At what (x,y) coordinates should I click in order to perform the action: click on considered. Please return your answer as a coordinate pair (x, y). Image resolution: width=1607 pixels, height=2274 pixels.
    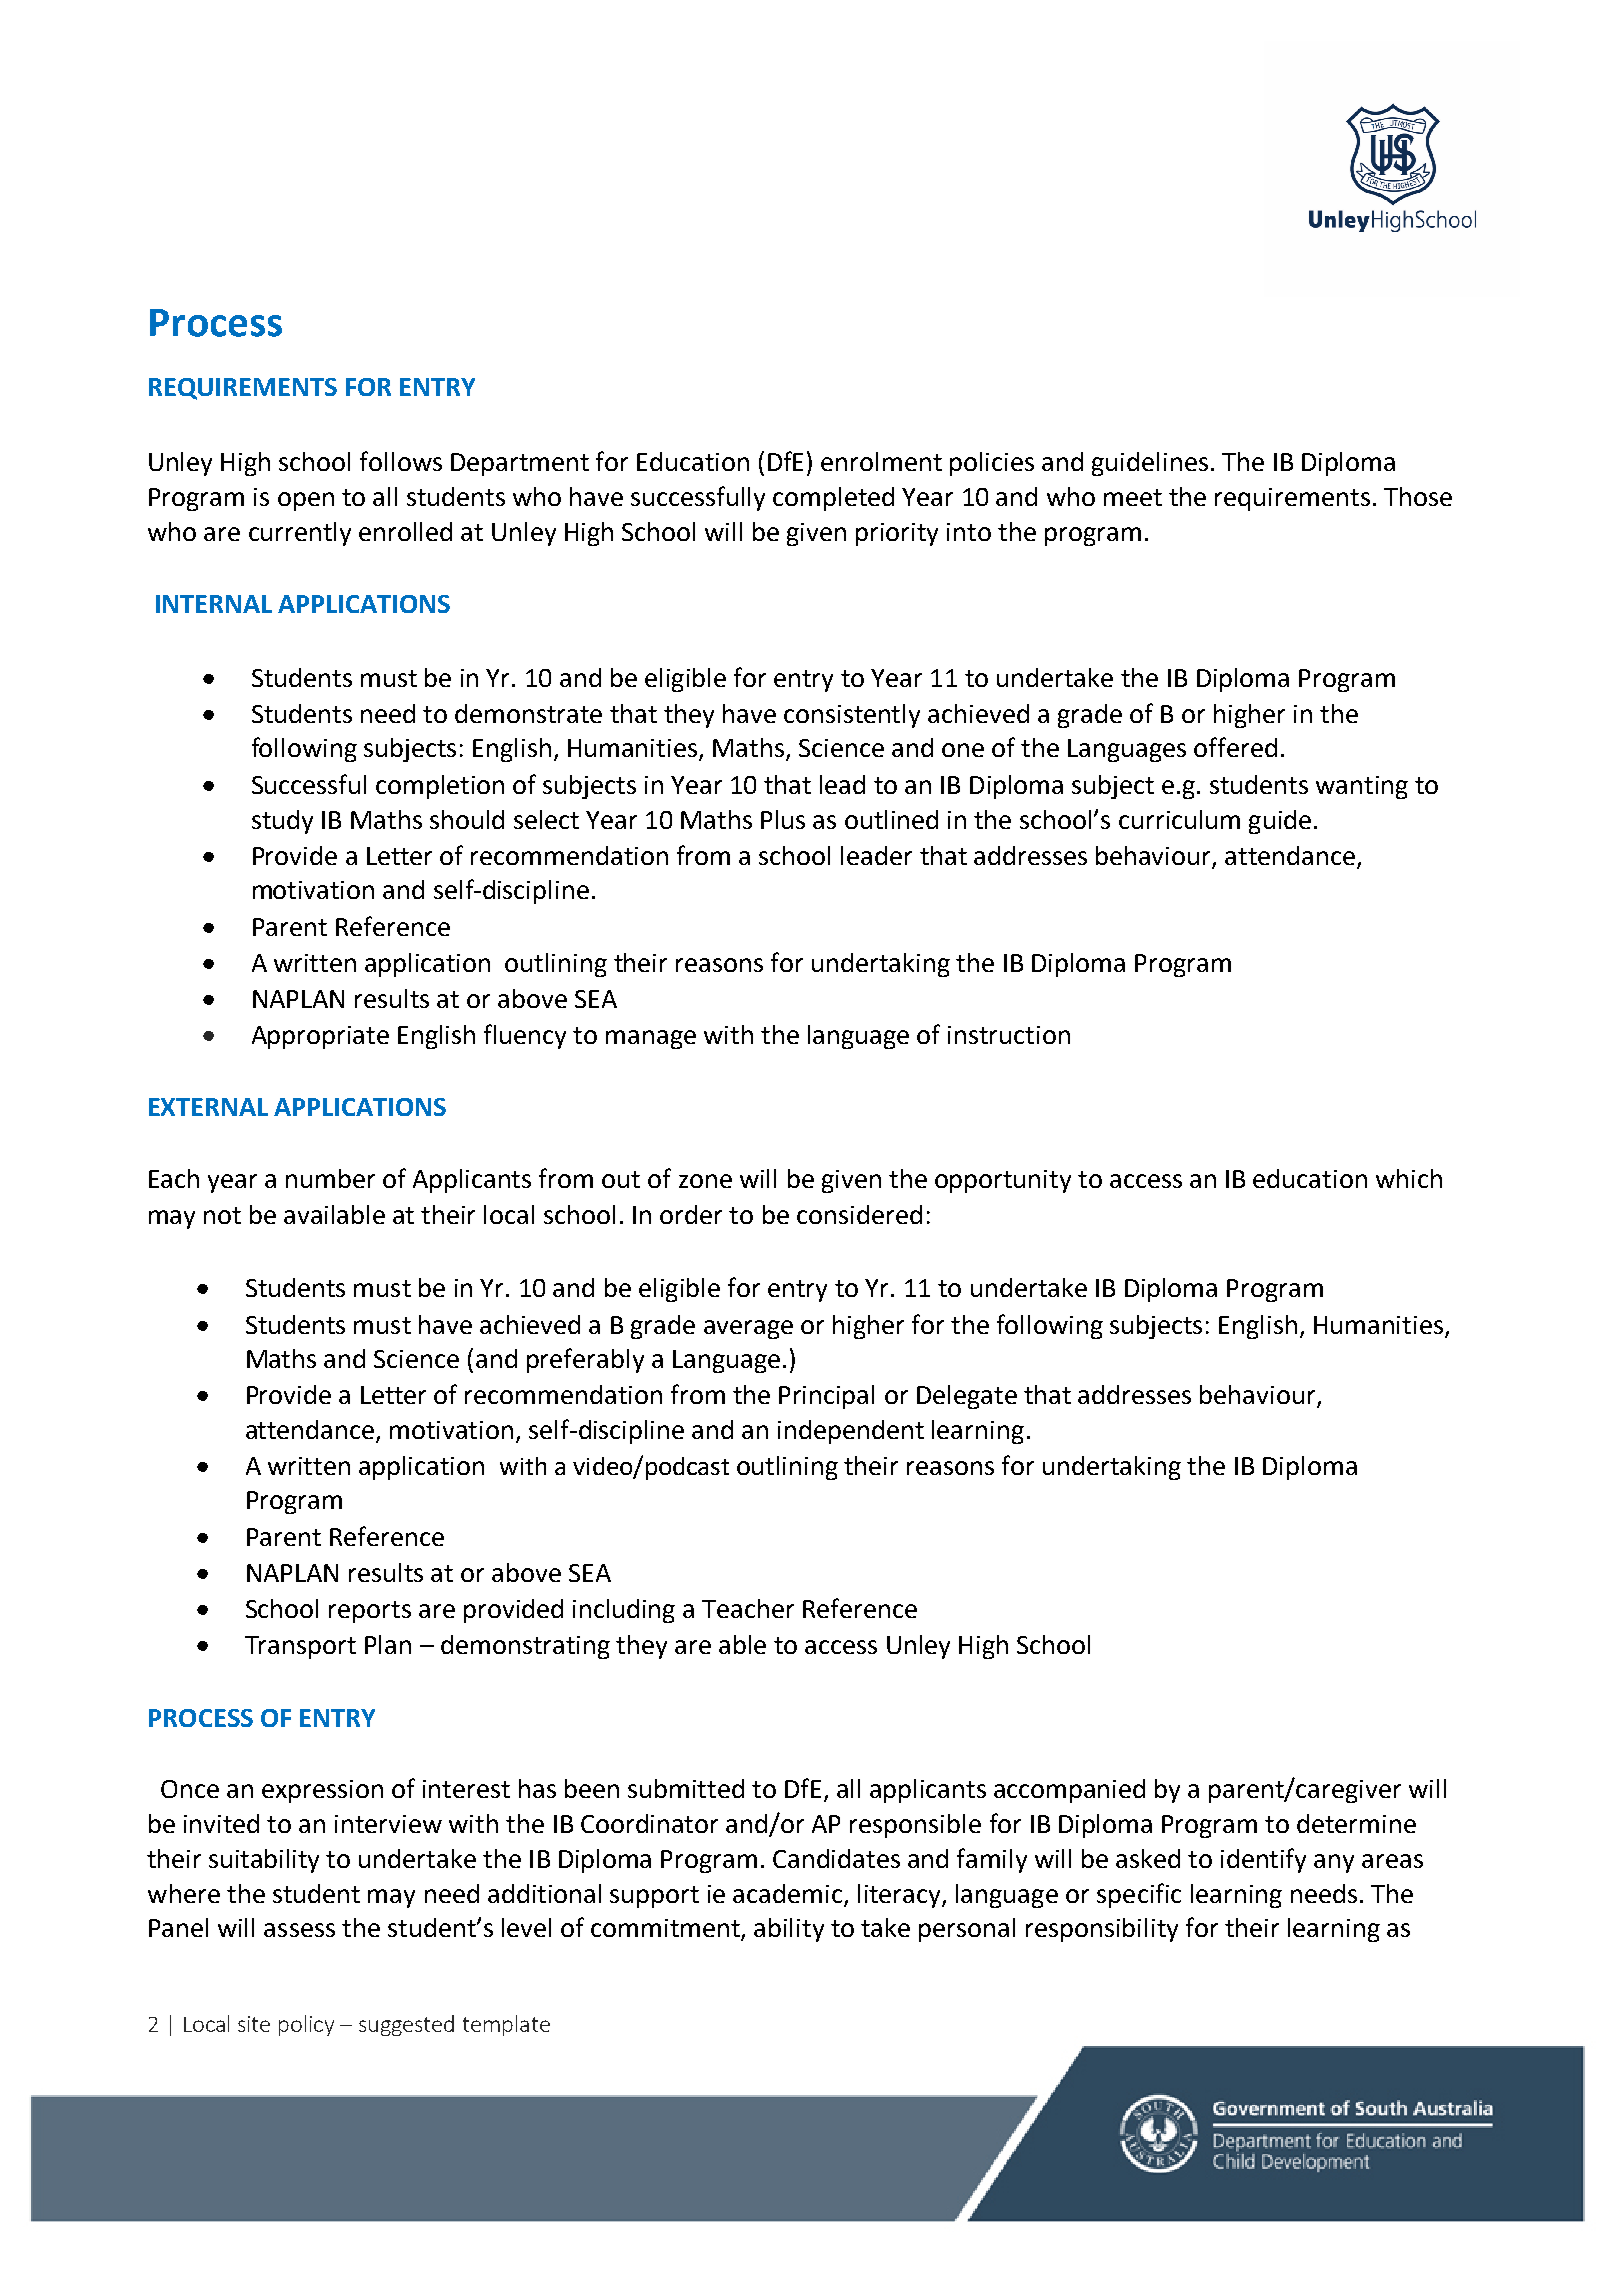
    Looking at the image, I should click on (859, 1214).
